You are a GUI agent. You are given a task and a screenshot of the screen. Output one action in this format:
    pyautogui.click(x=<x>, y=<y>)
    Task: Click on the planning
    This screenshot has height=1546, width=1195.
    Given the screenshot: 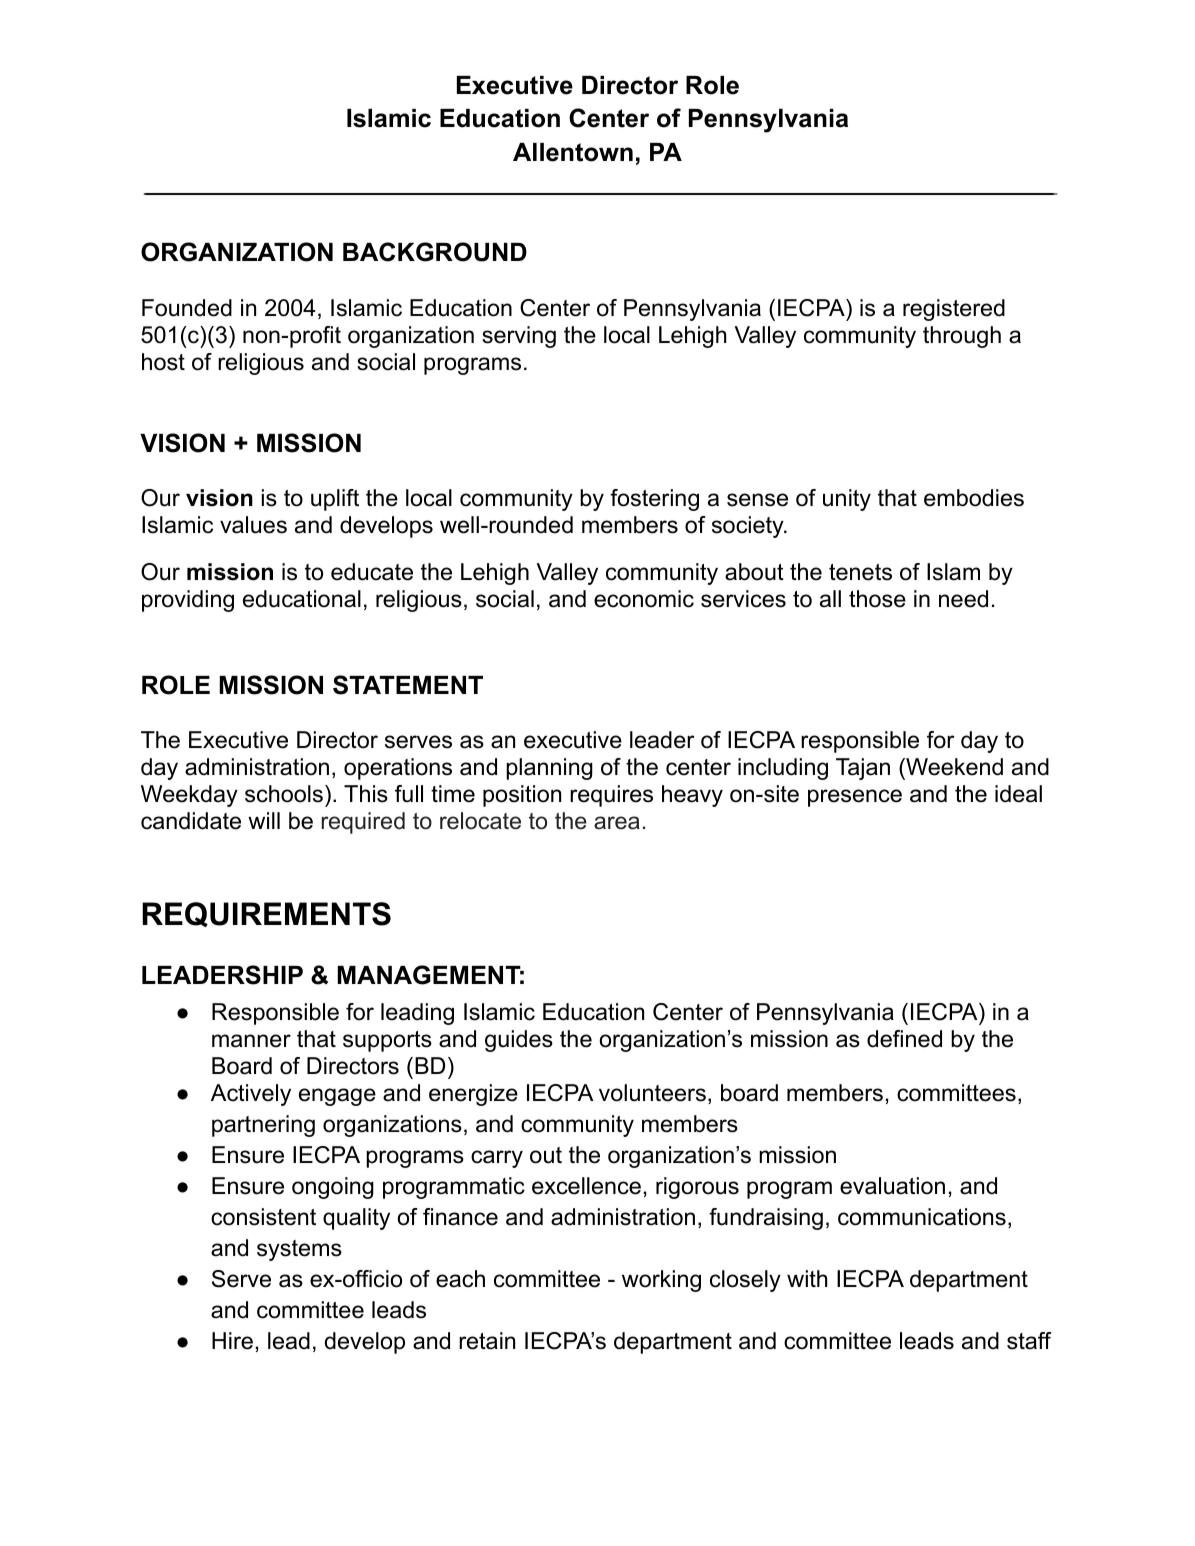 What is the action you would take?
    pyautogui.click(x=549, y=769)
